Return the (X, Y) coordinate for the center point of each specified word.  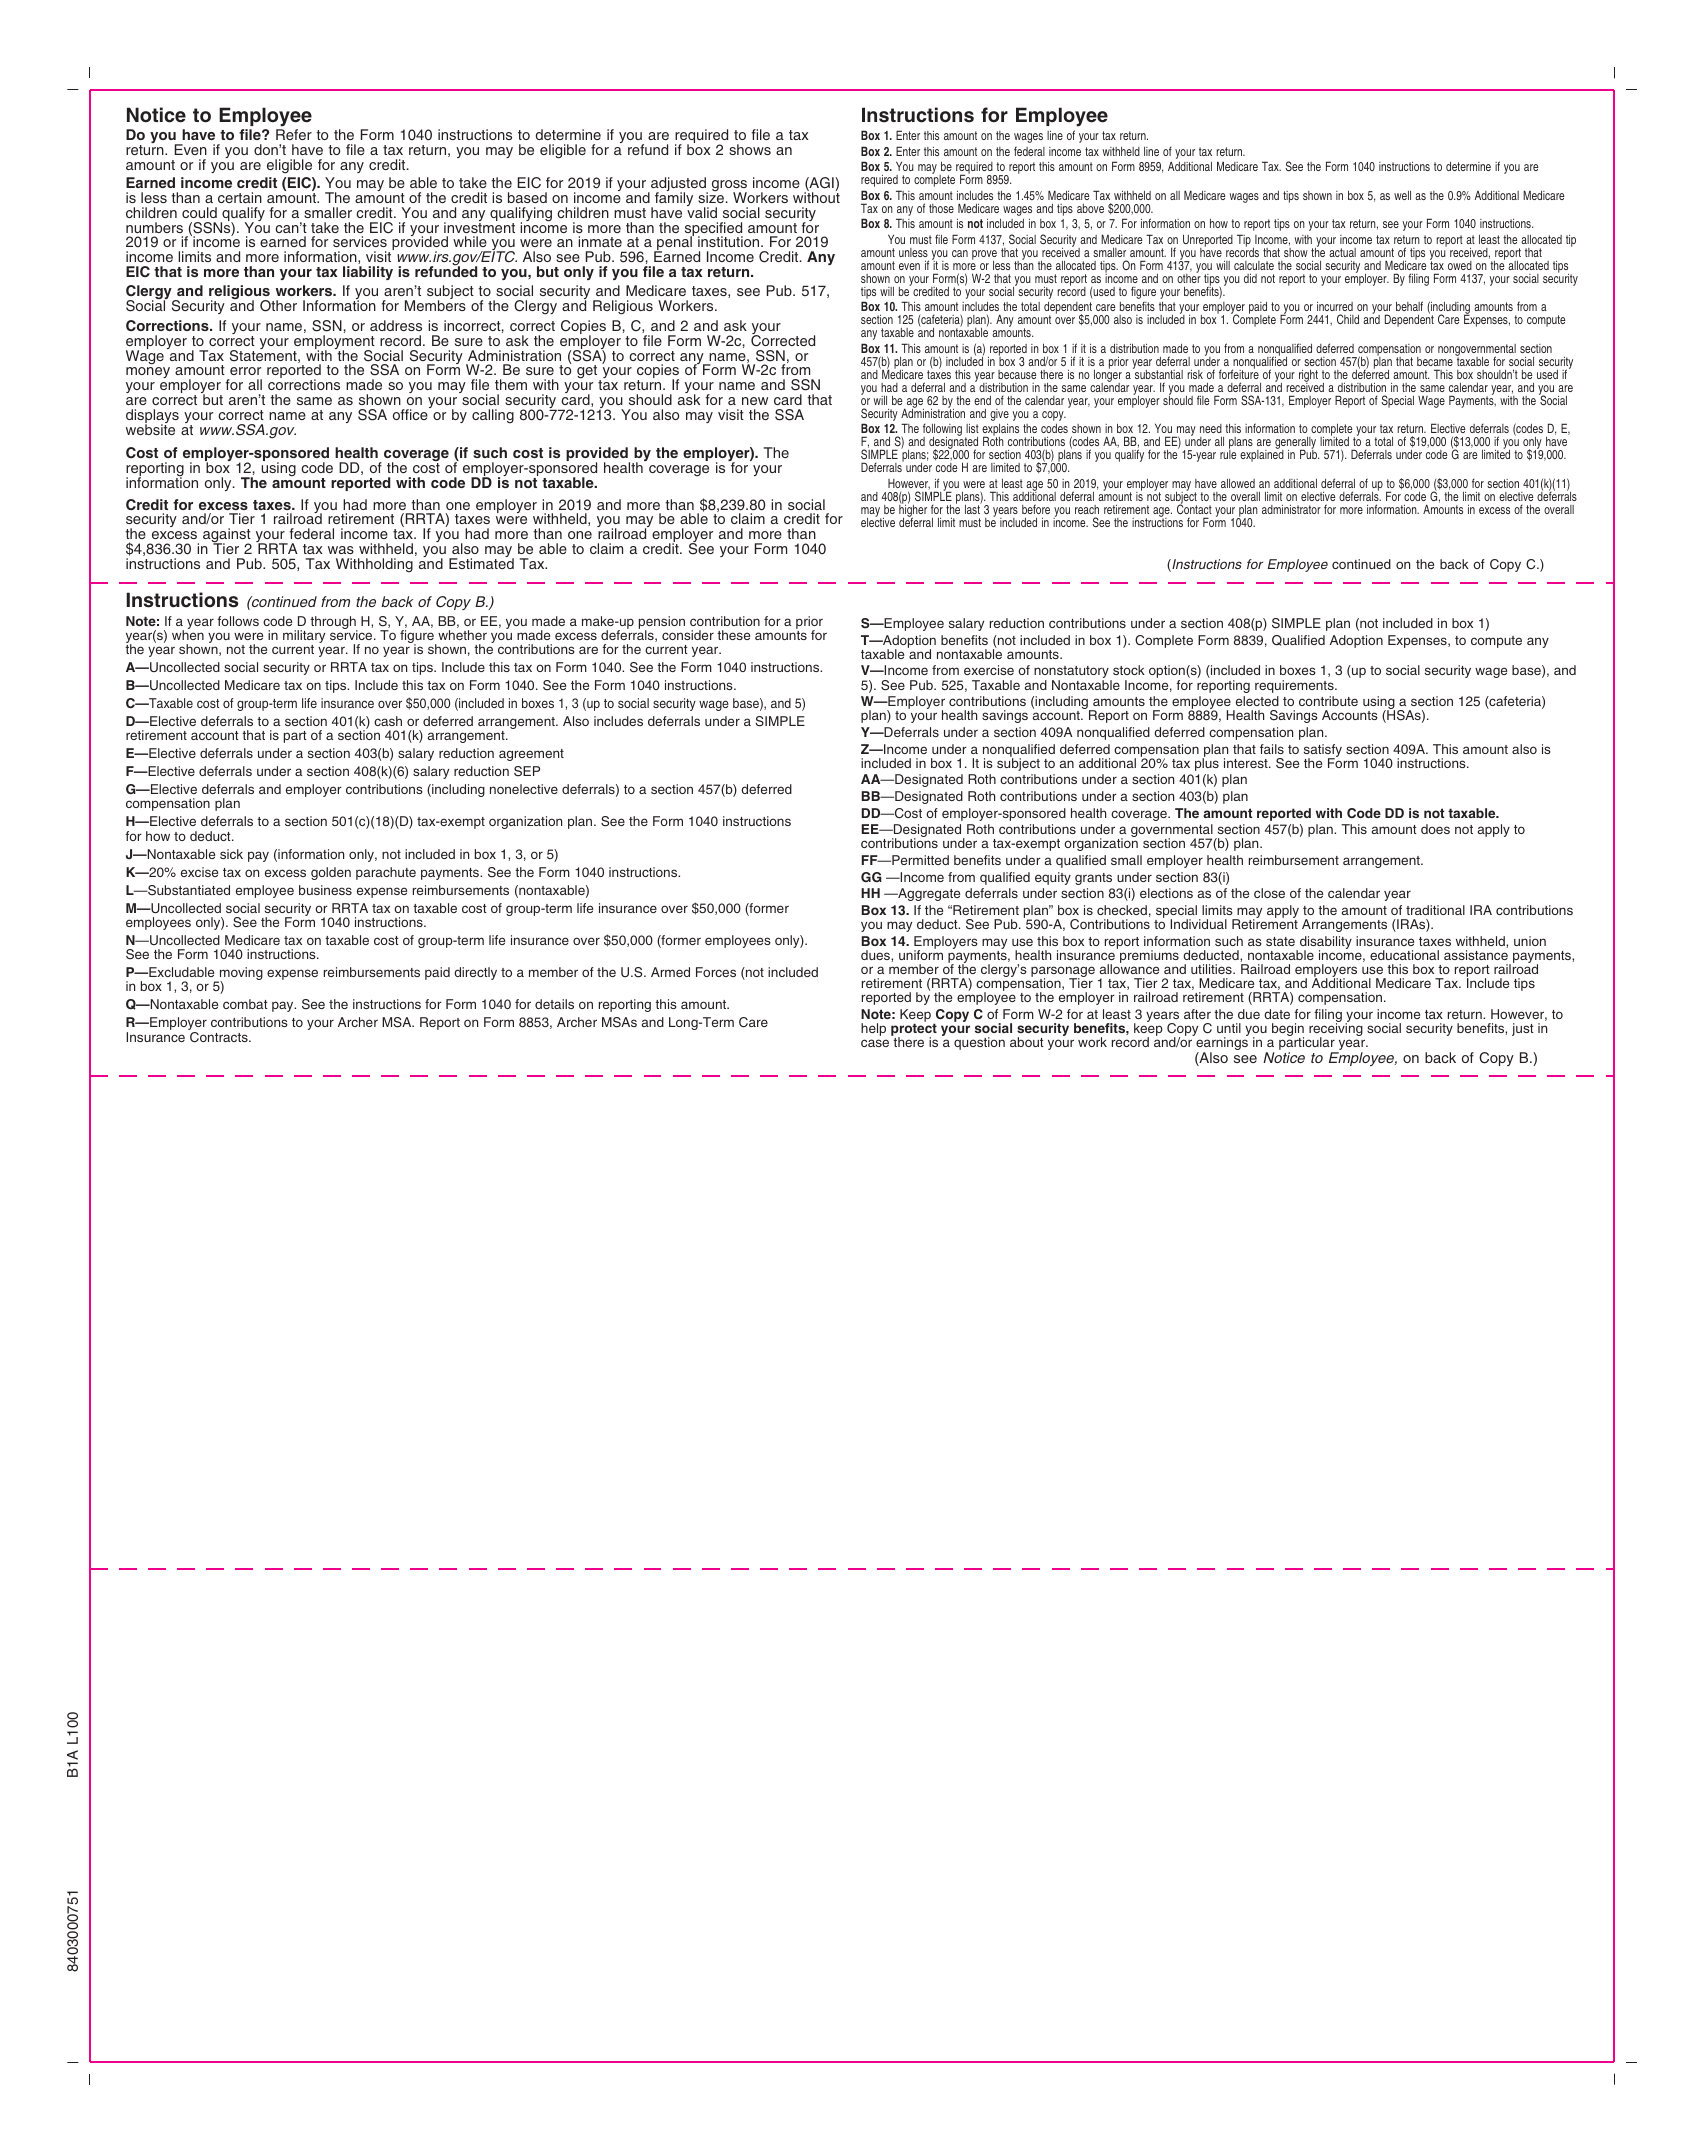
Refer (294, 134)
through (334, 624)
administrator (1291, 509)
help (873, 1029)
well (1402, 195)
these (733, 635)
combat (245, 1004)
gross (729, 187)
